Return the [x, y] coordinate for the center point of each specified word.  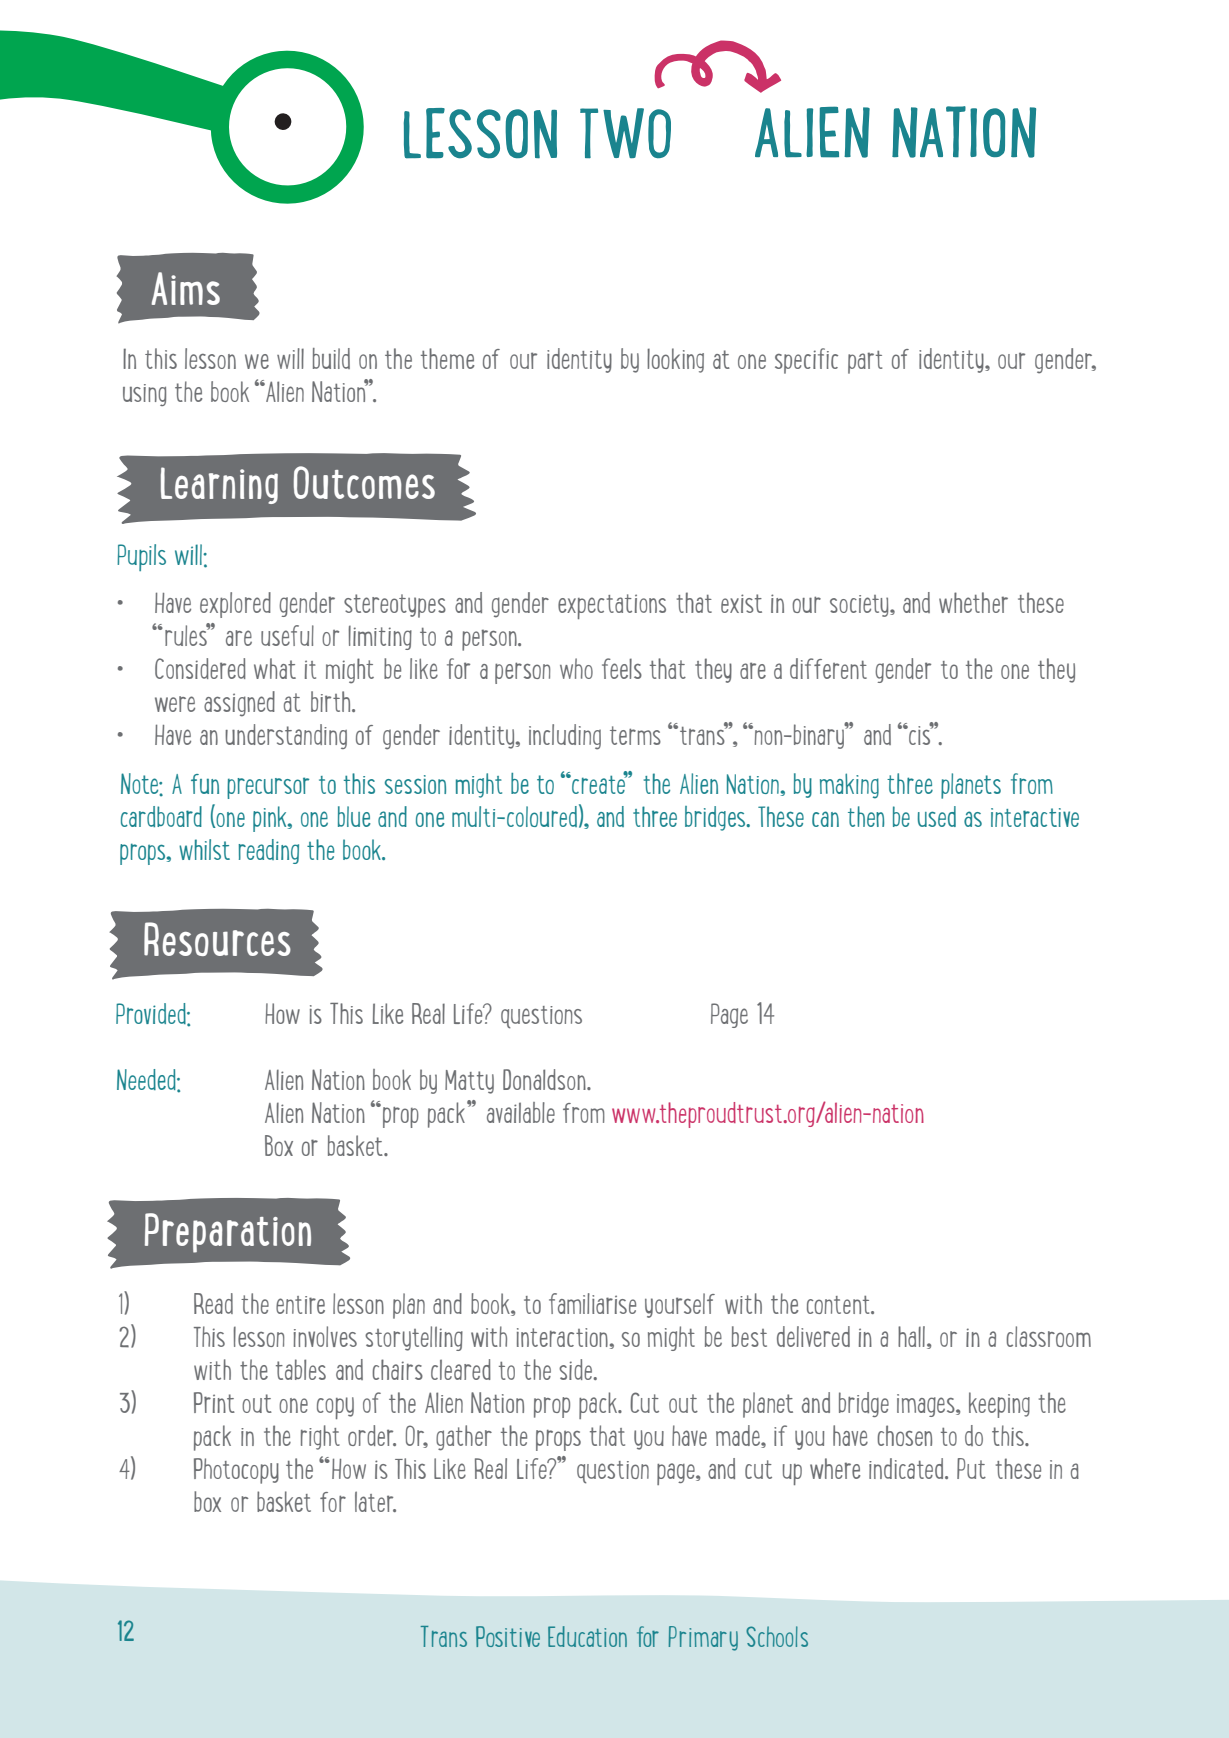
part [865, 362]
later [375, 1501]
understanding [286, 736]
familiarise [592, 1303]
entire [300, 1305]
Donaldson [545, 1079]
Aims [186, 288]
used [937, 816]
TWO [625, 133]
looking [675, 360]
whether [973, 602]
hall [913, 1337]
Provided [152, 1014]
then [866, 816]
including [565, 737]
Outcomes [364, 482]
